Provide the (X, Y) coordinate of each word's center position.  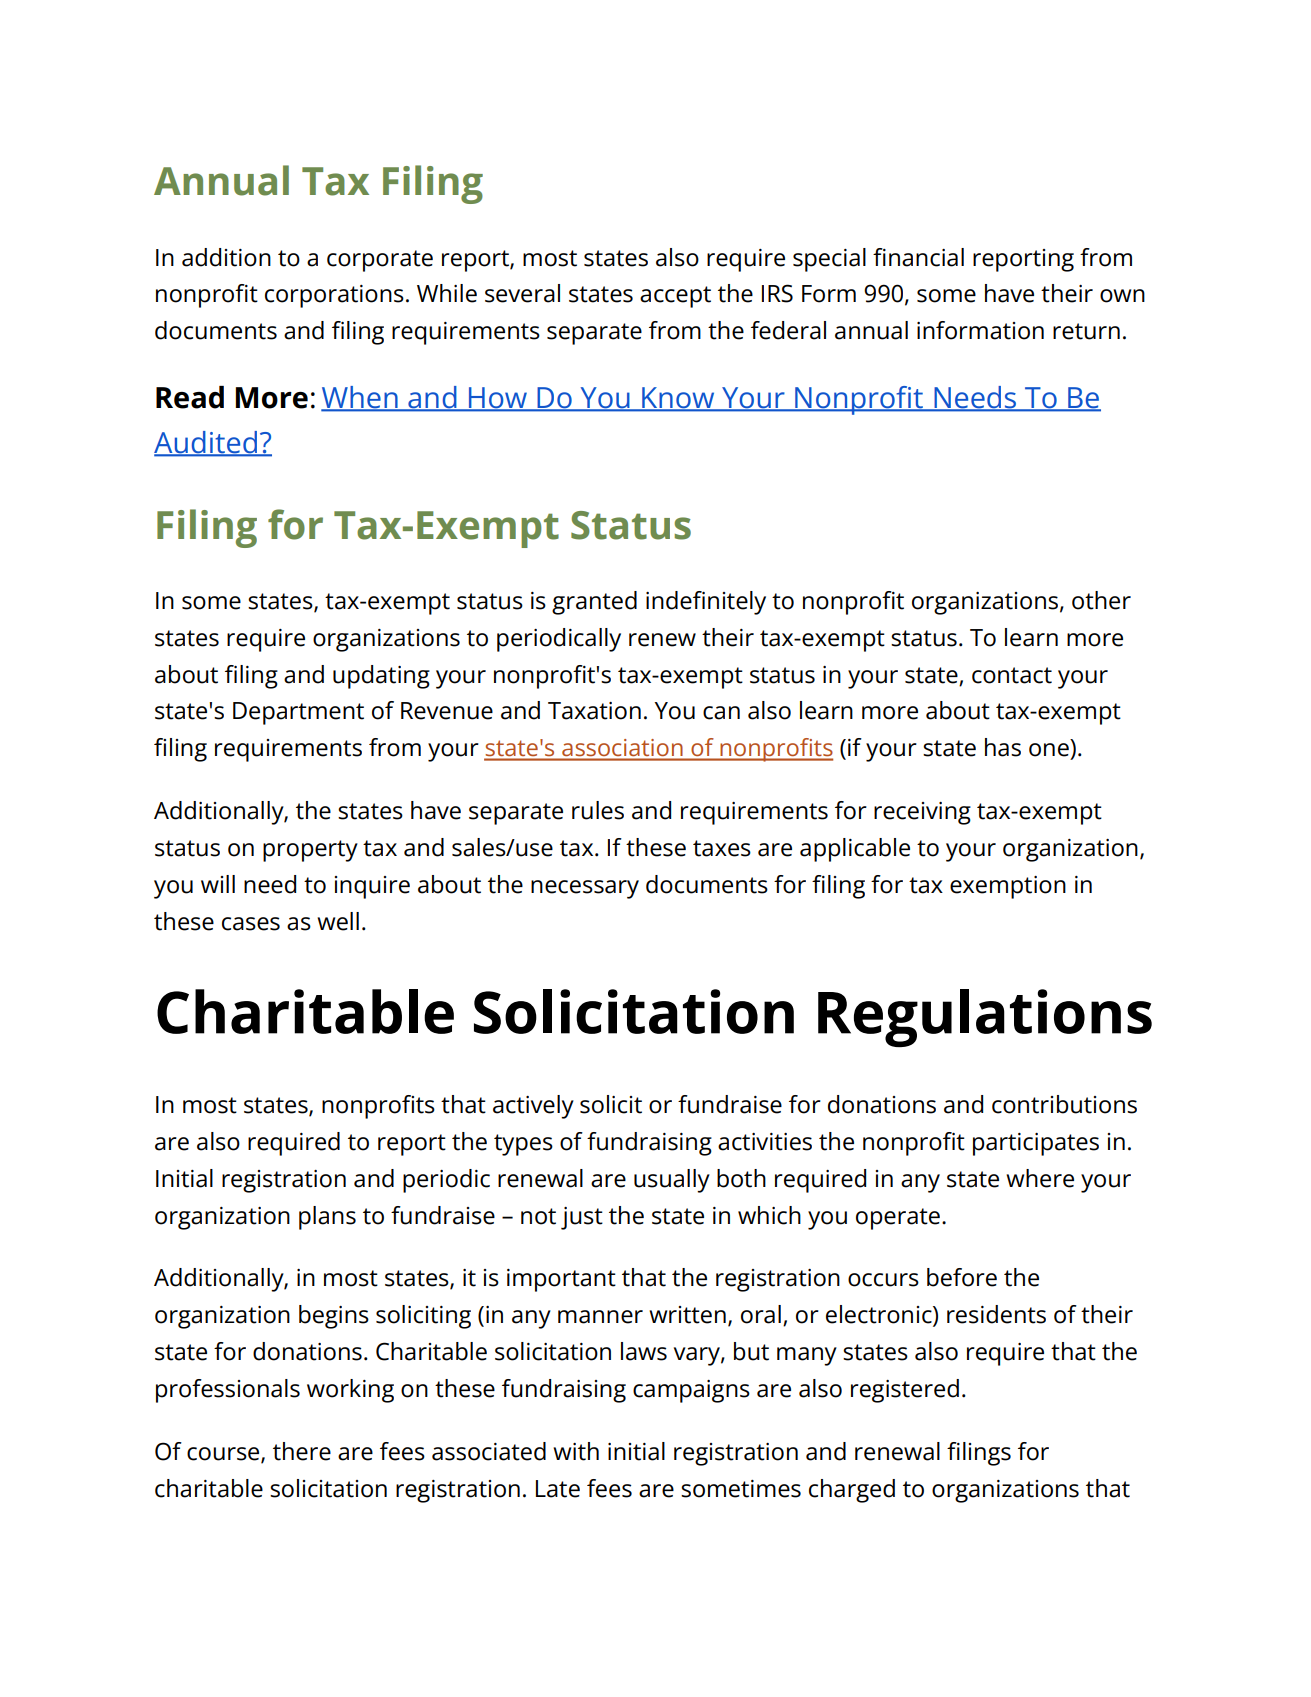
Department (298, 713)
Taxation (594, 711)
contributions (1064, 1104)
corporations (334, 296)
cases (251, 924)
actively (533, 1107)
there (302, 1451)
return (1086, 331)
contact (1012, 675)
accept (675, 297)
